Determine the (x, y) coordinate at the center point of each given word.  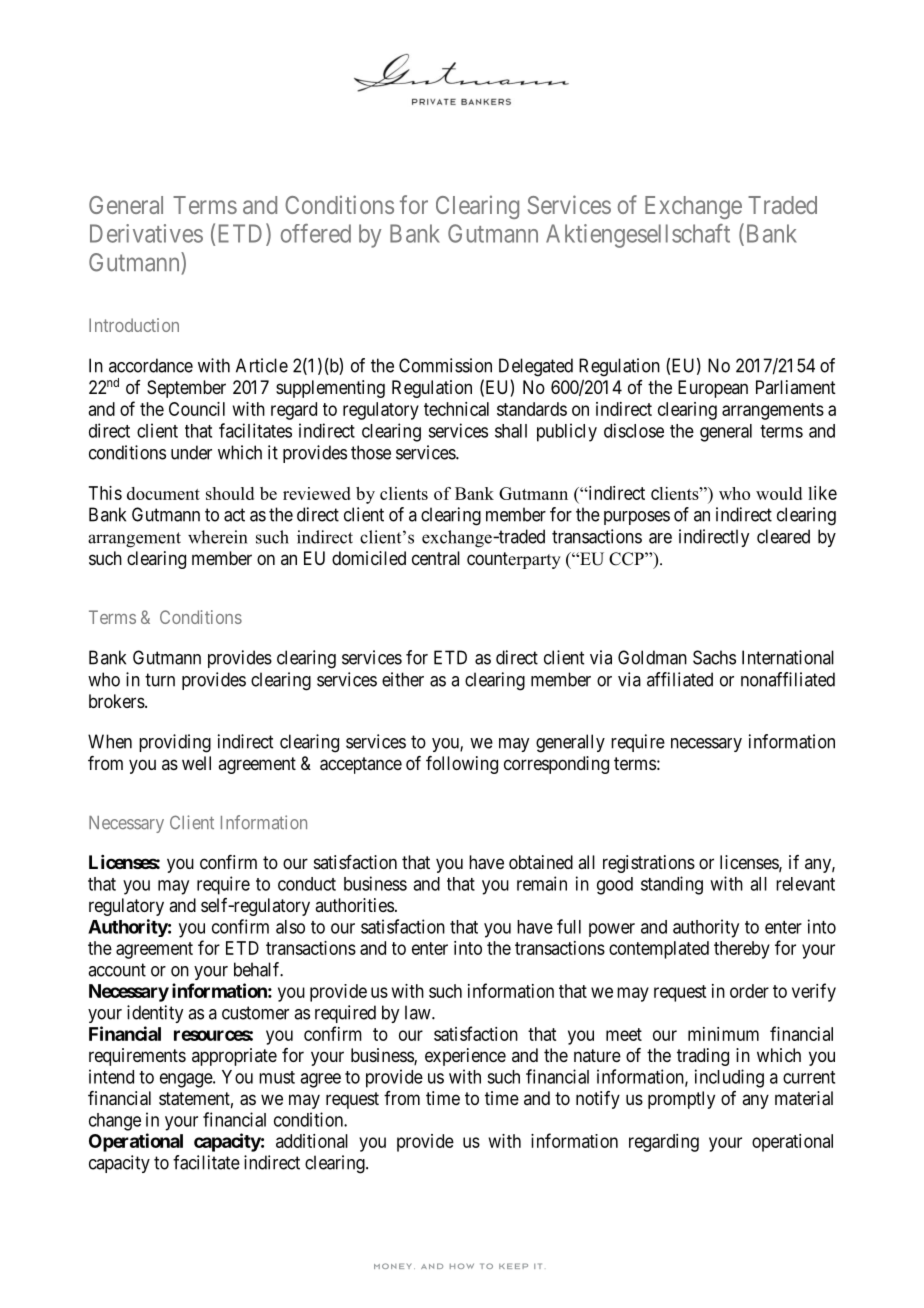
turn (160, 680)
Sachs (714, 657)
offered (316, 233)
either (403, 679)
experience (465, 1057)
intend (111, 1076)
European (713, 389)
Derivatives (146, 233)
